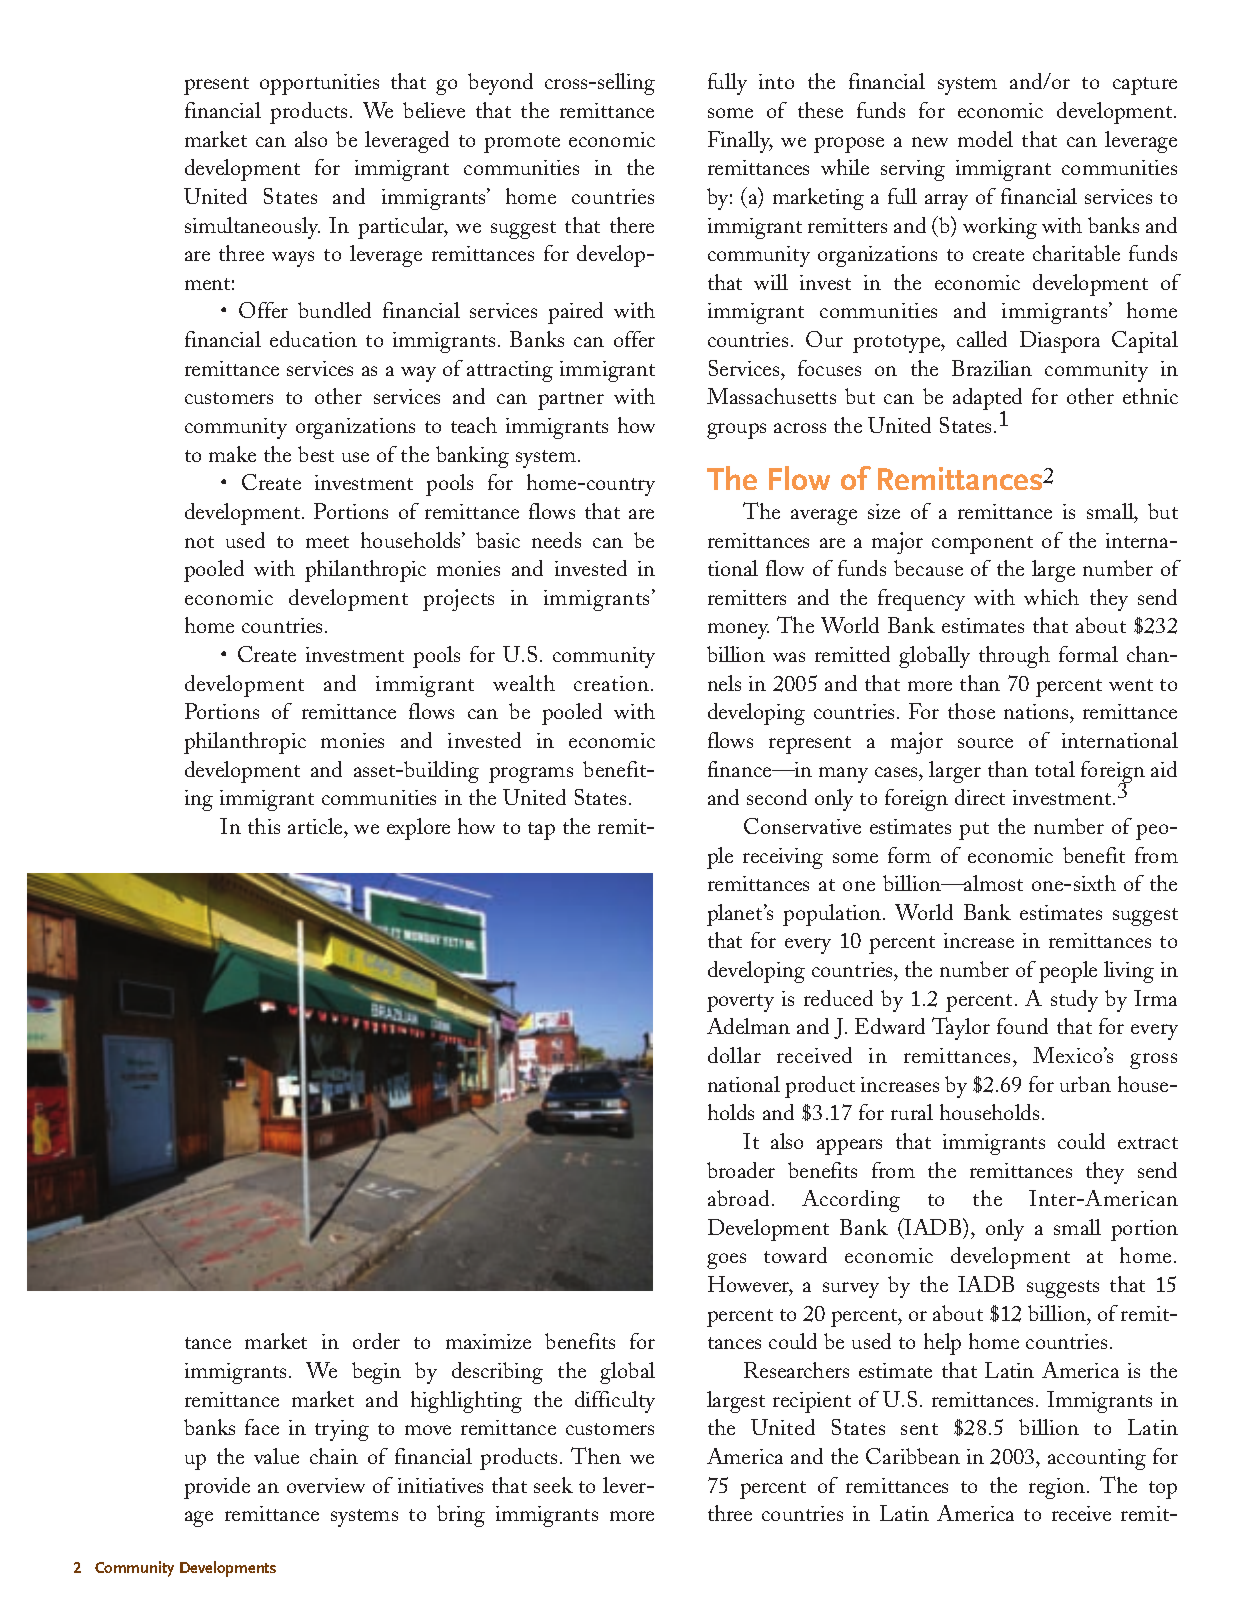  Describe the element at coordinates (740, 142) in the screenshot. I see `Finally` at that location.
